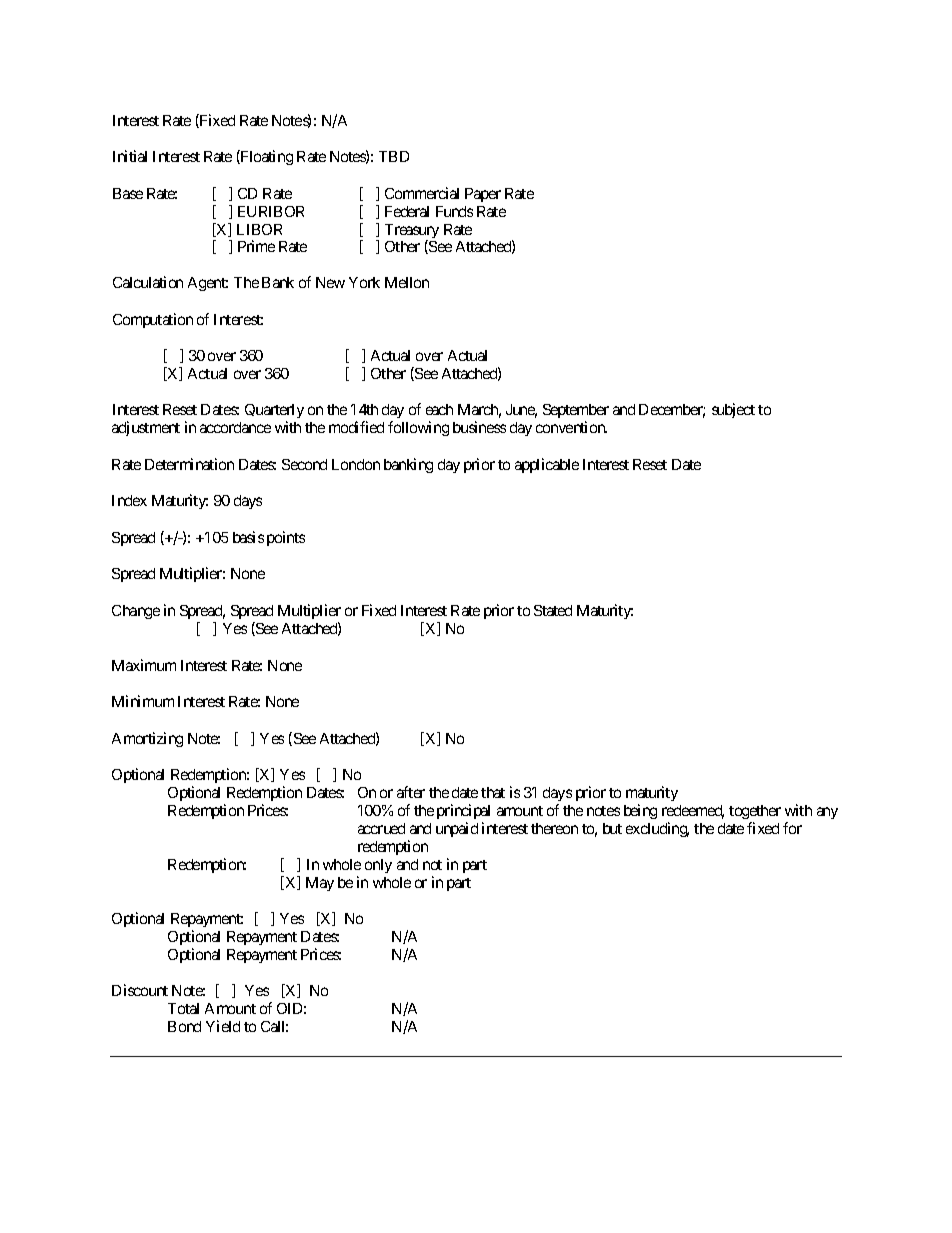 The width and height of the image is (952, 1233). What do you see at coordinates (553, 610) in the image?
I see `Stated` at bounding box center [553, 610].
